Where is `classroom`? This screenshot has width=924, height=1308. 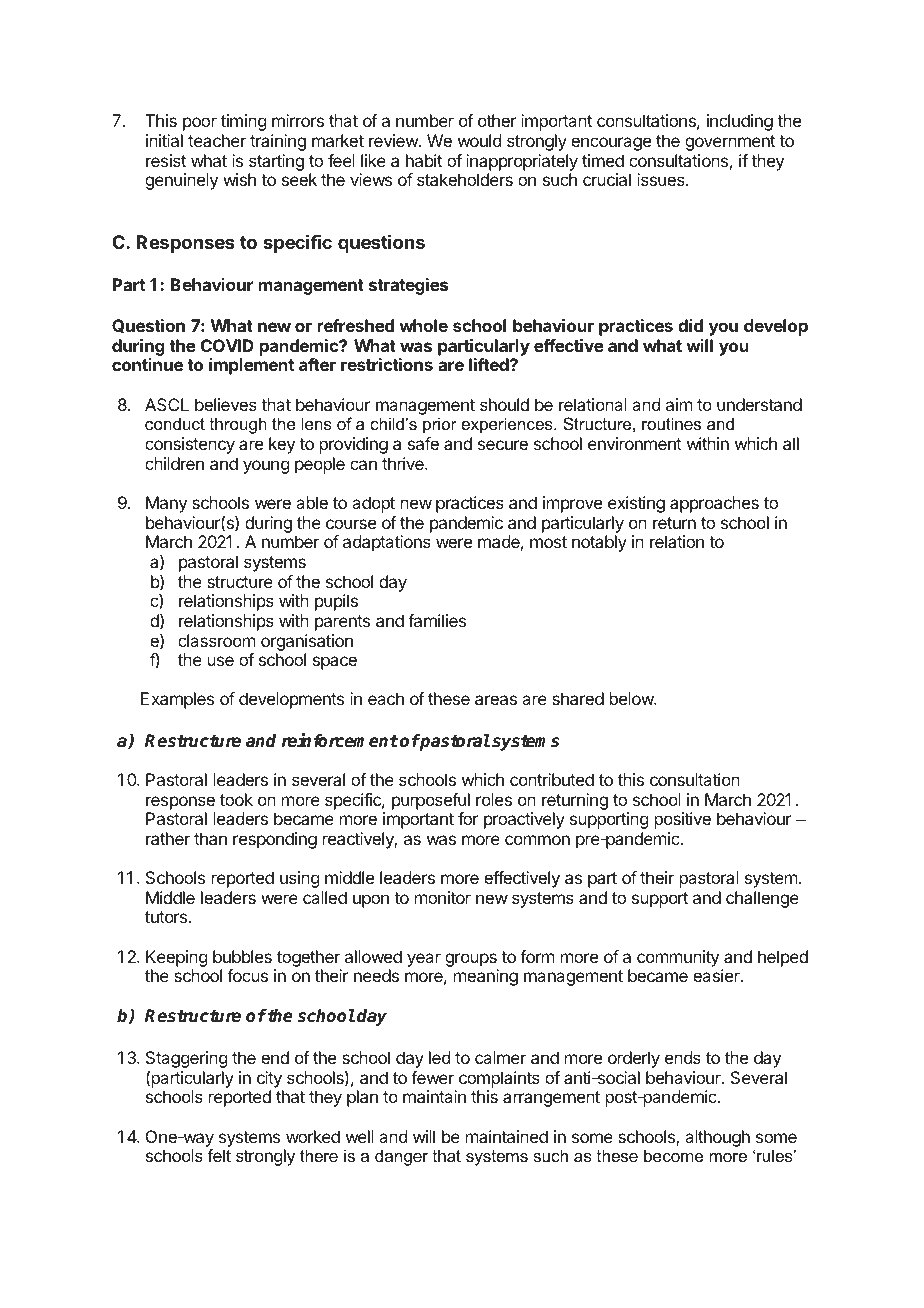
classroom is located at coordinates (216, 640).
